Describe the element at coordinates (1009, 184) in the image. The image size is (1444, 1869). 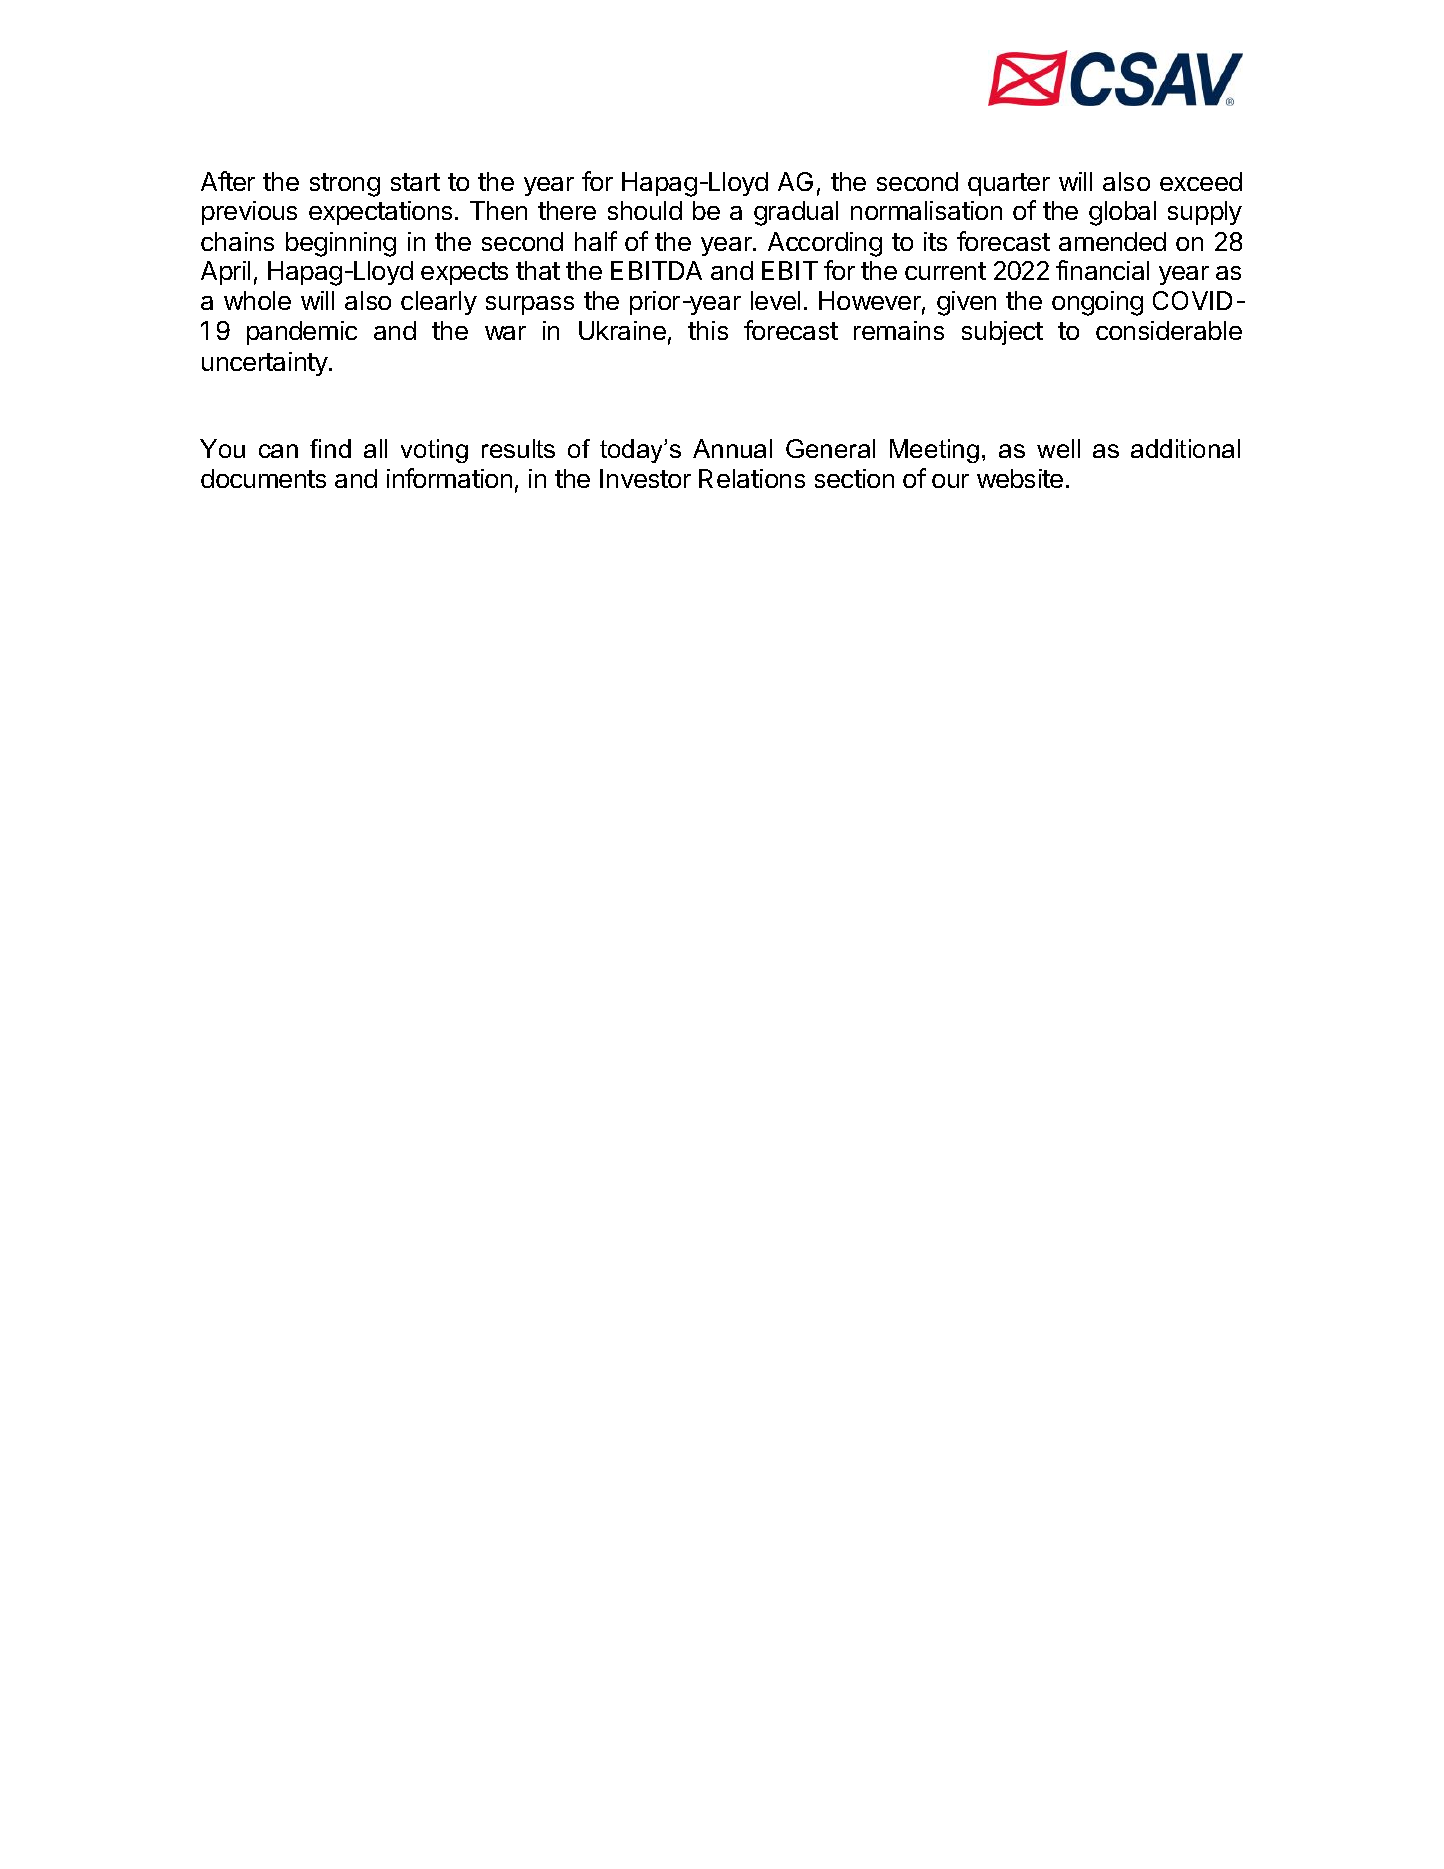
I see `quarter` at that location.
